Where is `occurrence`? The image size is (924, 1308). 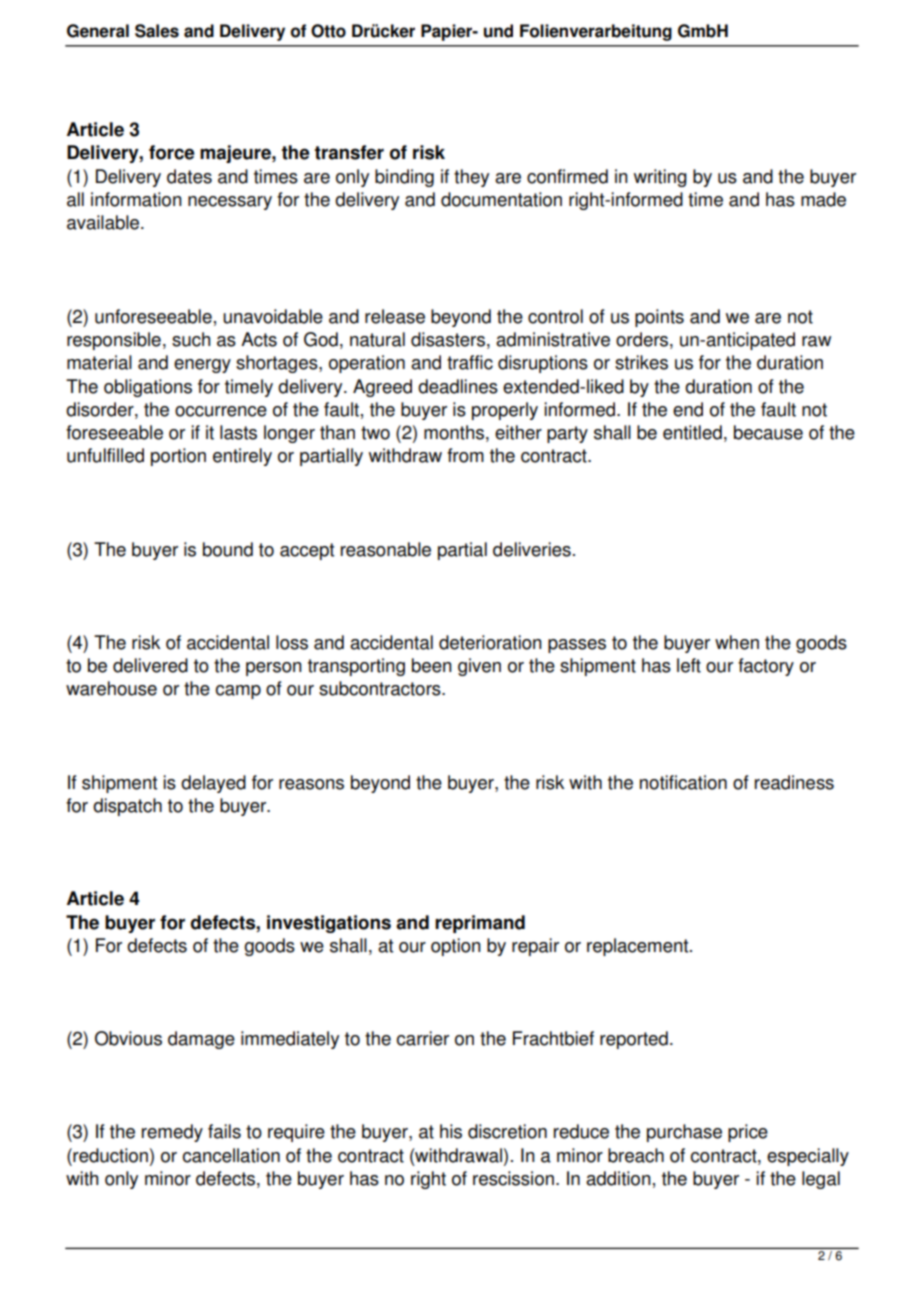 occurrence is located at coordinates (221, 411).
